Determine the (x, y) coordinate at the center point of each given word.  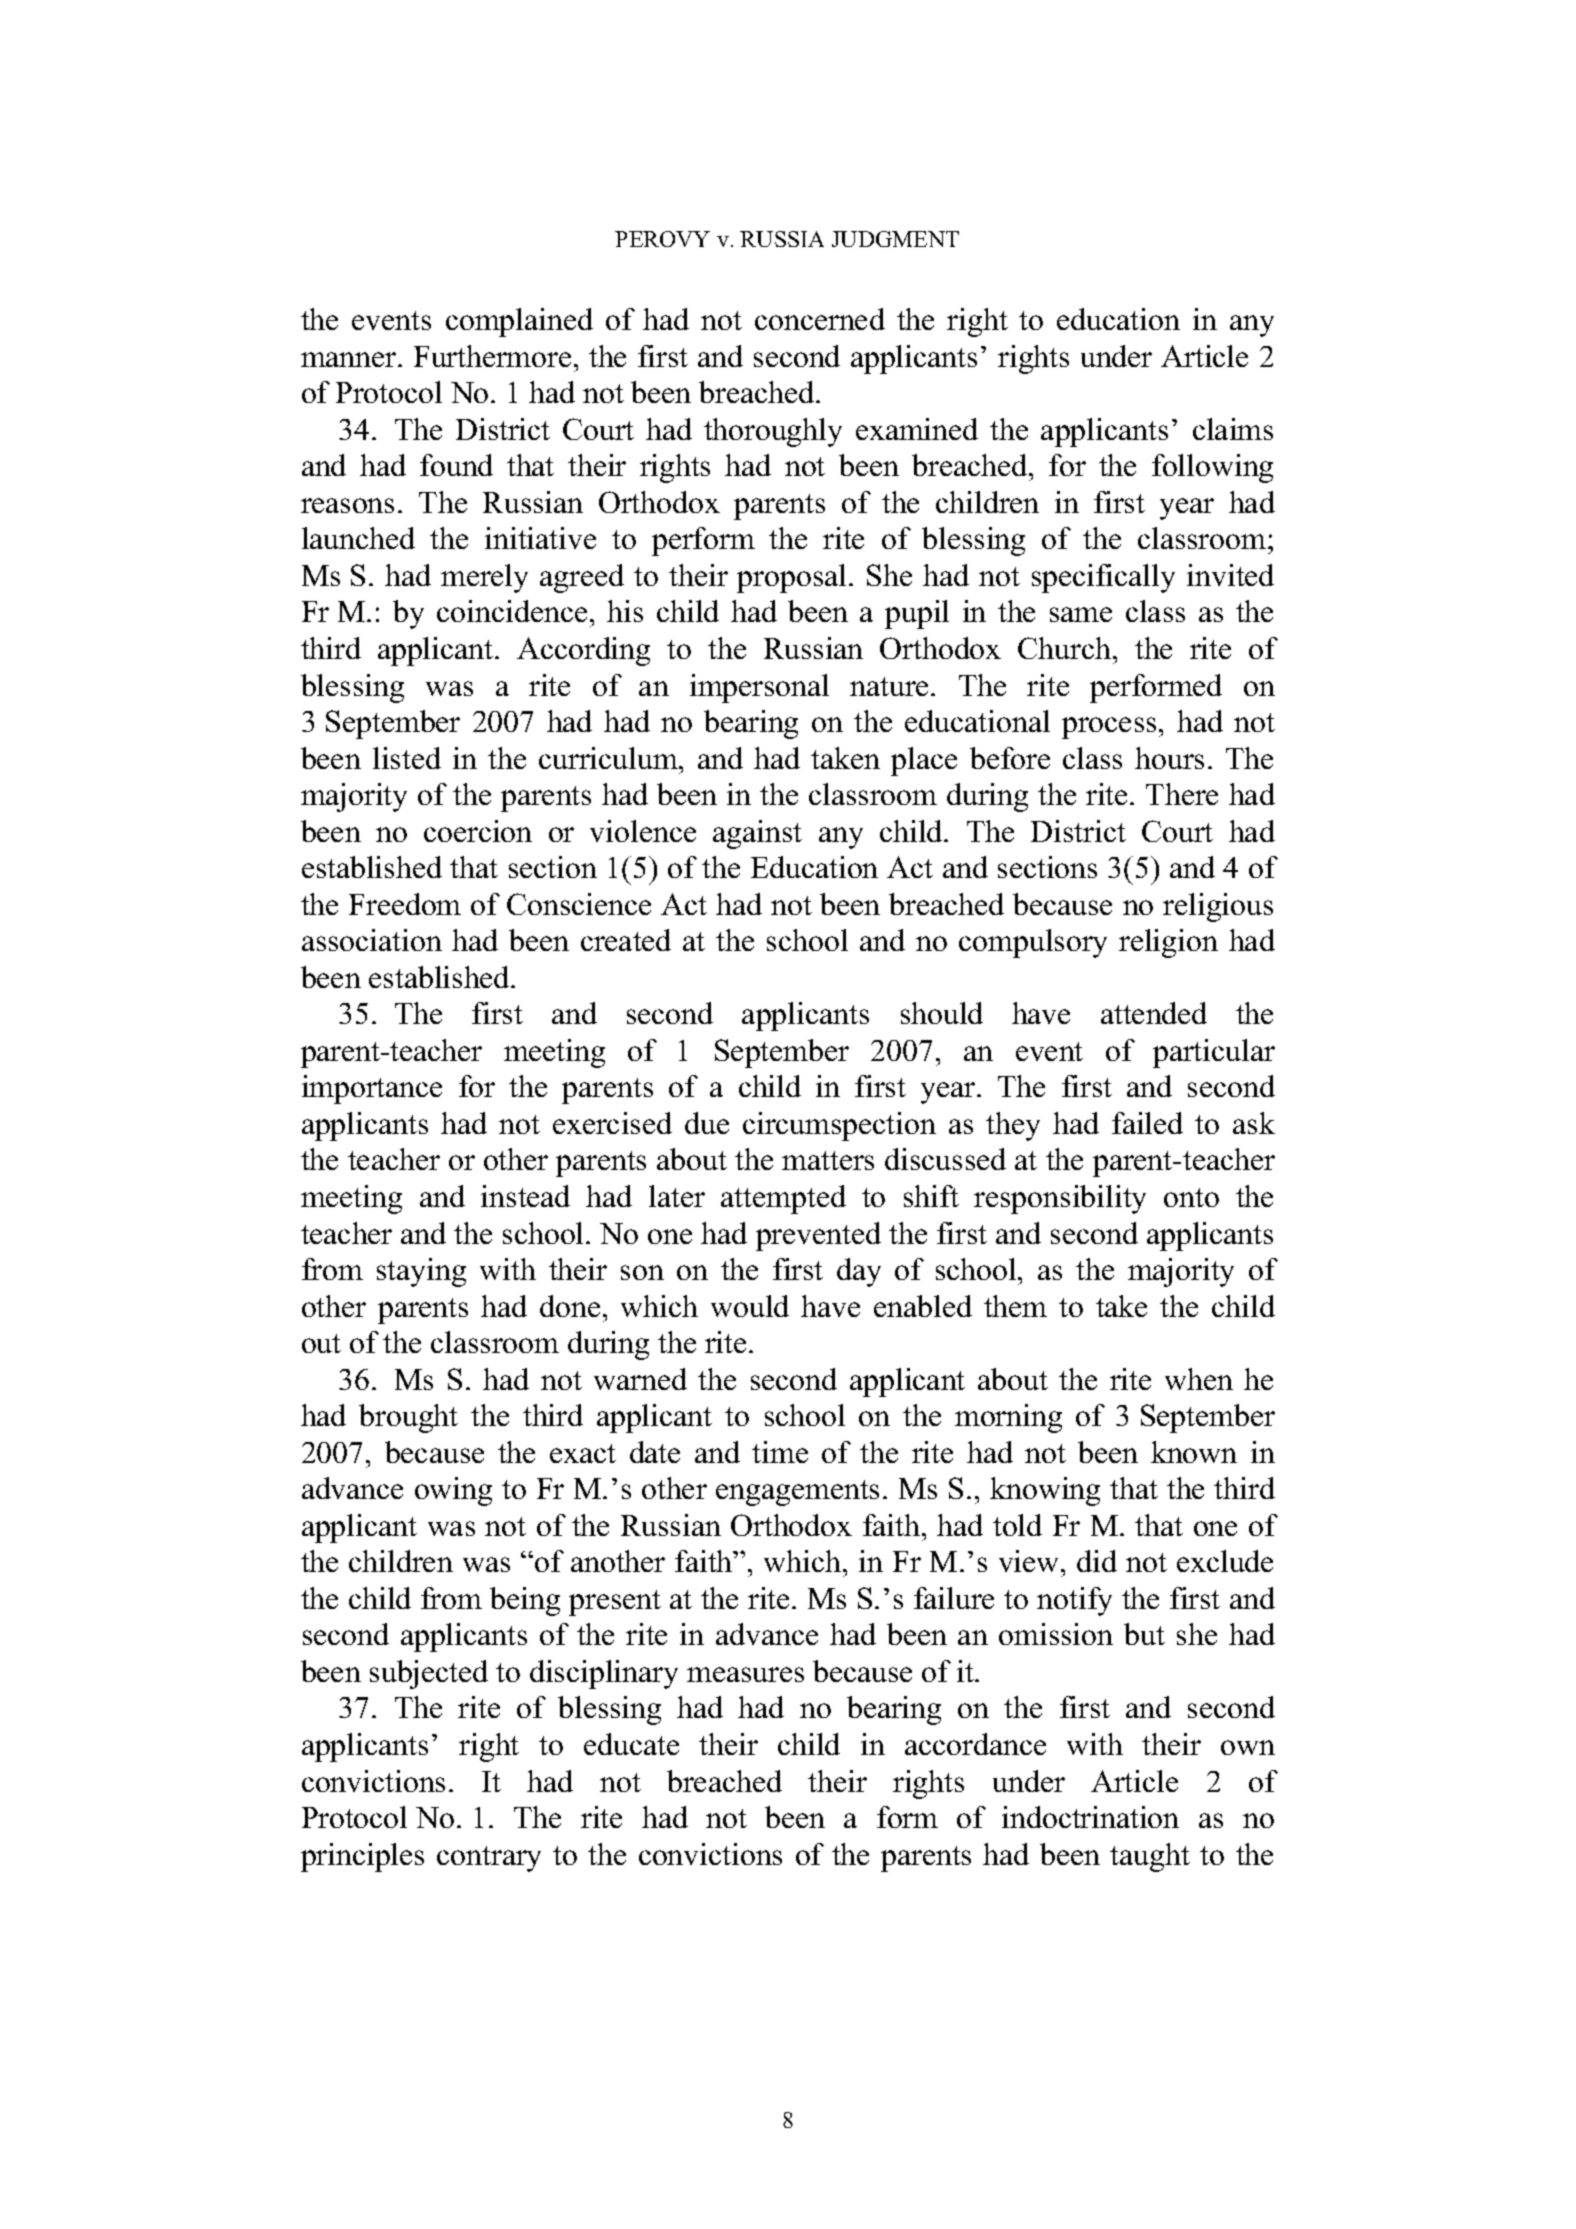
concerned (820, 319)
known (1194, 1452)
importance (372, 1089)
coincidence (512, 611)
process (1109, 728)
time (780, 1452)
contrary (489, 1859)
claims (1233, 429)
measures (745, 1674)
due (707, 1123)
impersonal (759, 688)
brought (408, 1418)
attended (1154, 1013)
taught (1150, 1857)
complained (519, 322)
